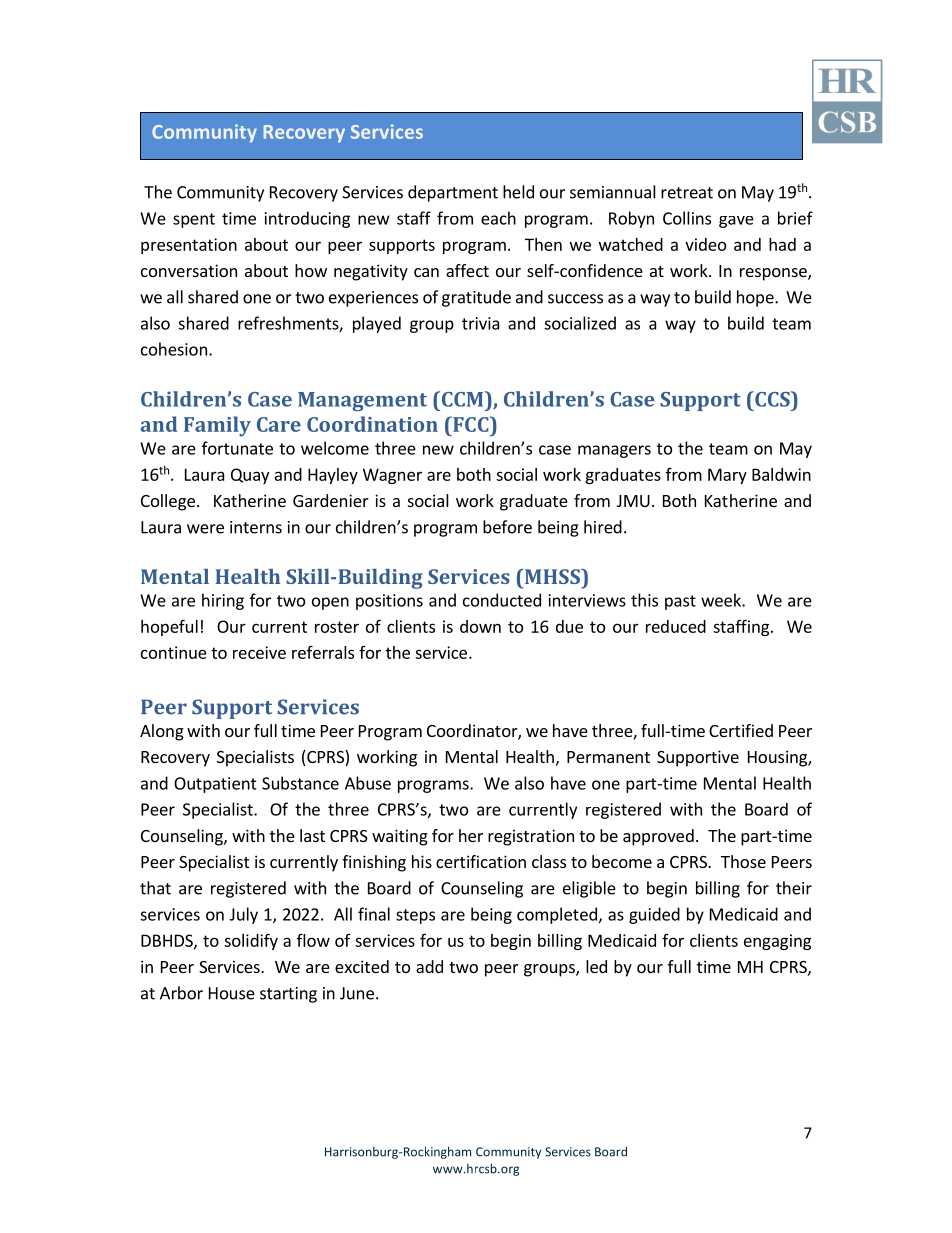  What do you see at coordinates (498, 218) in the document?
I see `each` at bounding box center [498, 218].
